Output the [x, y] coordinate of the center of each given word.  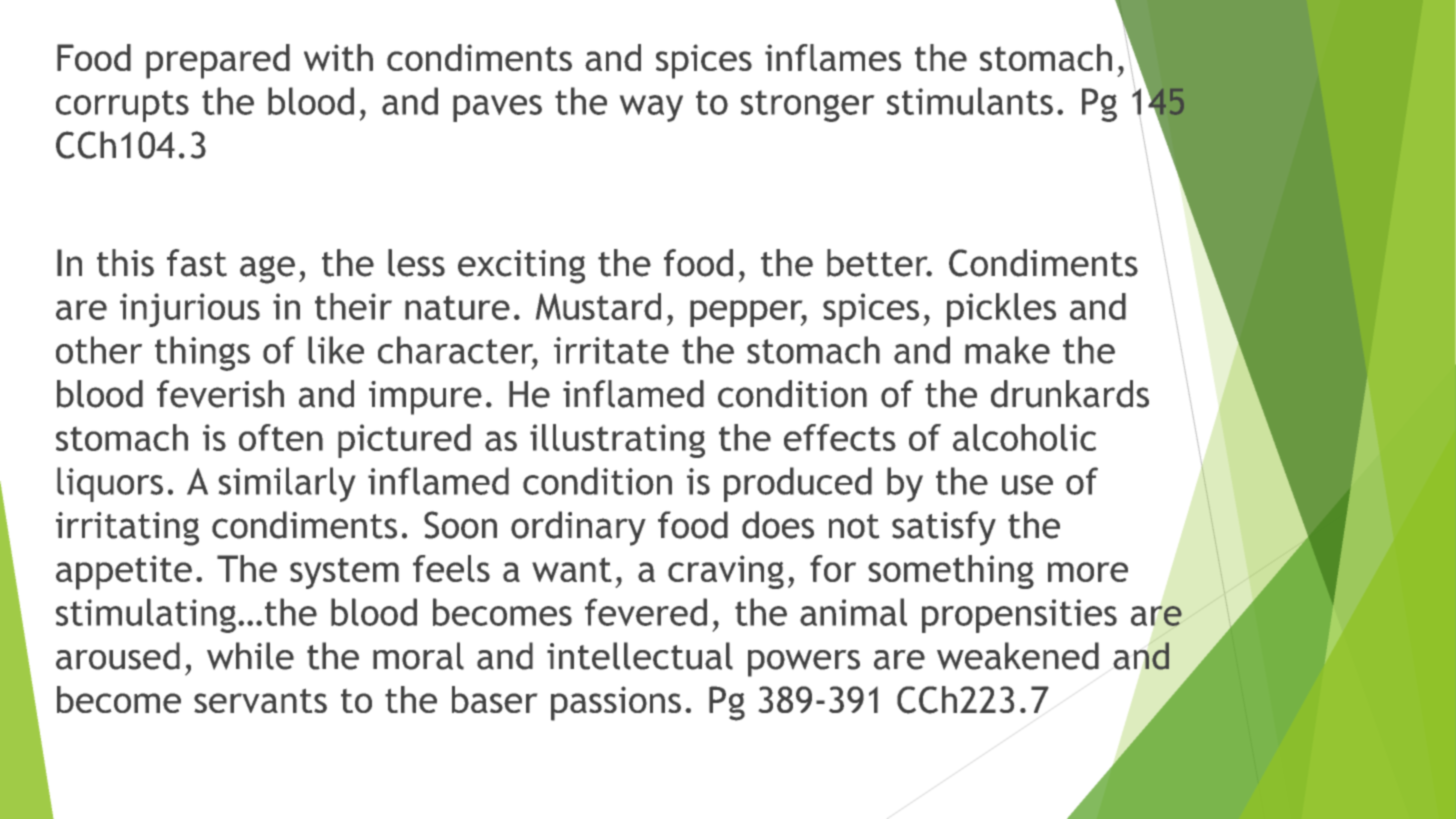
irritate [611, 350]
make [1007, 350]
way [651, 108]
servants [260, 701]
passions [616, 703]
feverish [220, 394]
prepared [218, 61]
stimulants [970, 101]
